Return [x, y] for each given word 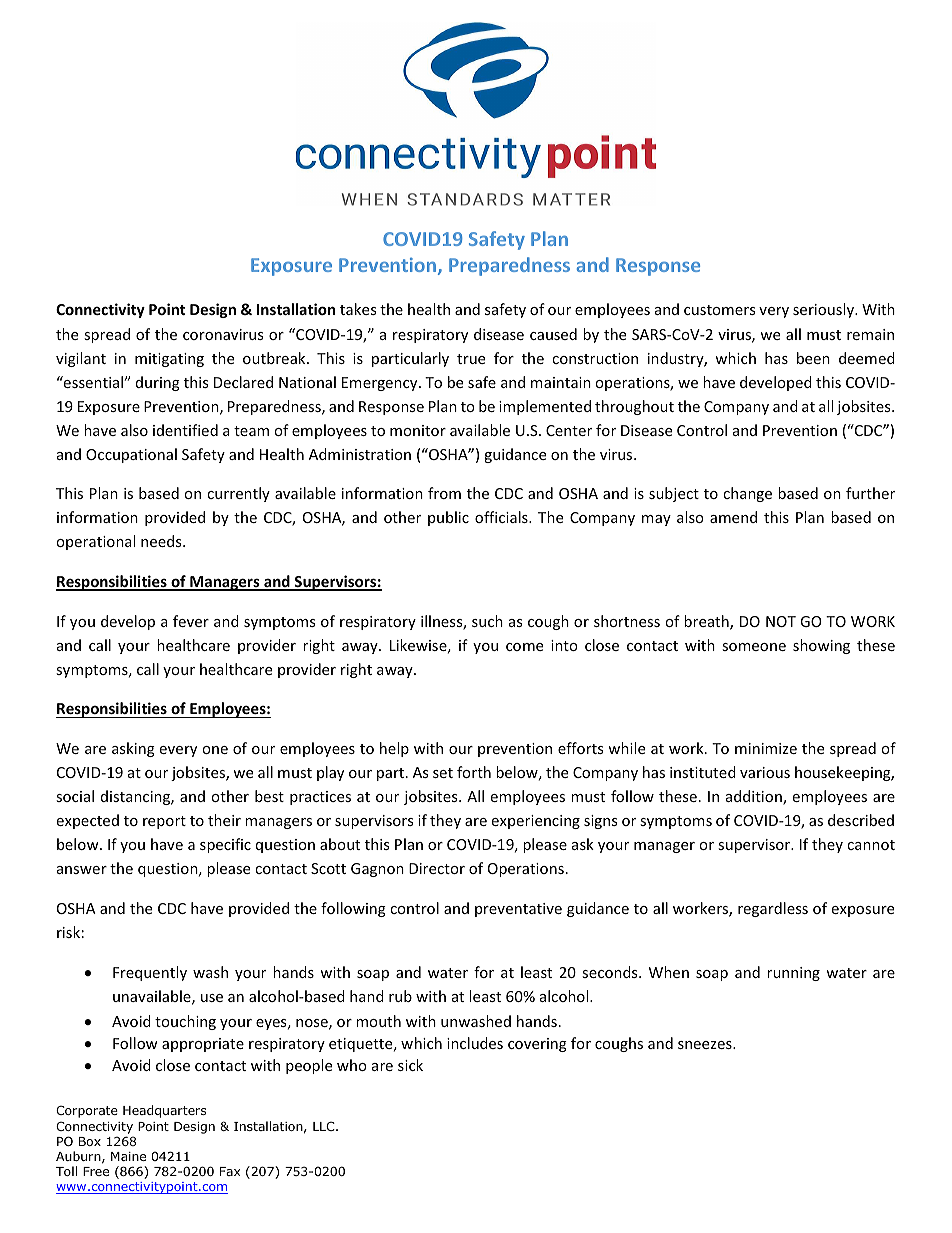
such [487, 621]
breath [707, 622]
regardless [773, 909]
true [471, 359]
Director [437, 868]
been [813, 358]
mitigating [169, 360]
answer [82, 870]
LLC [325, 1126]
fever [191, 621]
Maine [128, 1156]
